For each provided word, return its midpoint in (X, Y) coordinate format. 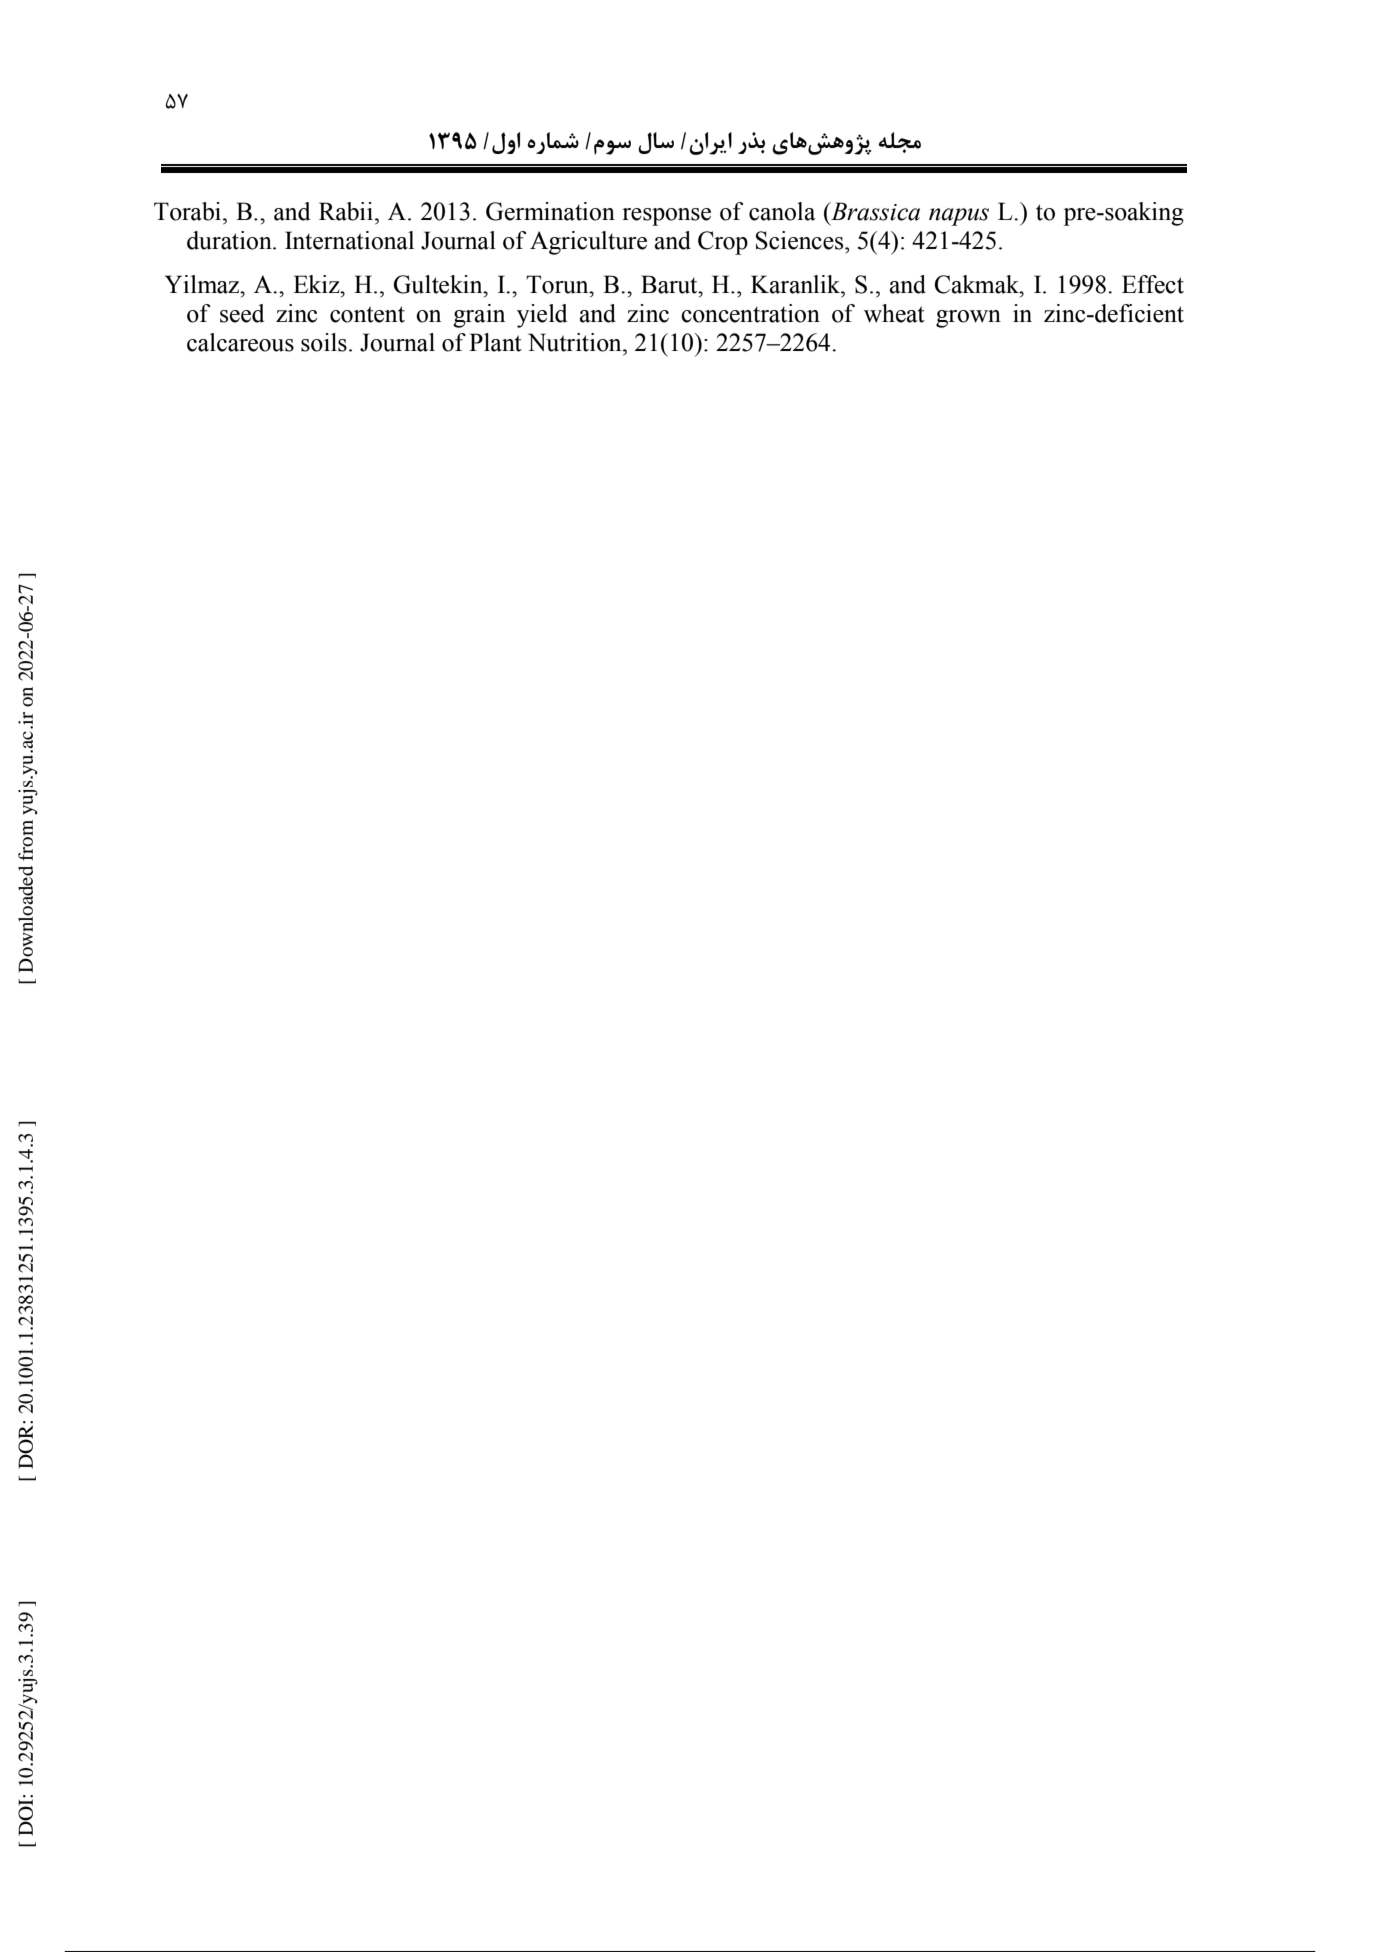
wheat (894, 313)
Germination (550, 211)
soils (324, 342)
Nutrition (576, 342)
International (349, 240)
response (666, 217)
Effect (1153, 284)
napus (959, 217)
